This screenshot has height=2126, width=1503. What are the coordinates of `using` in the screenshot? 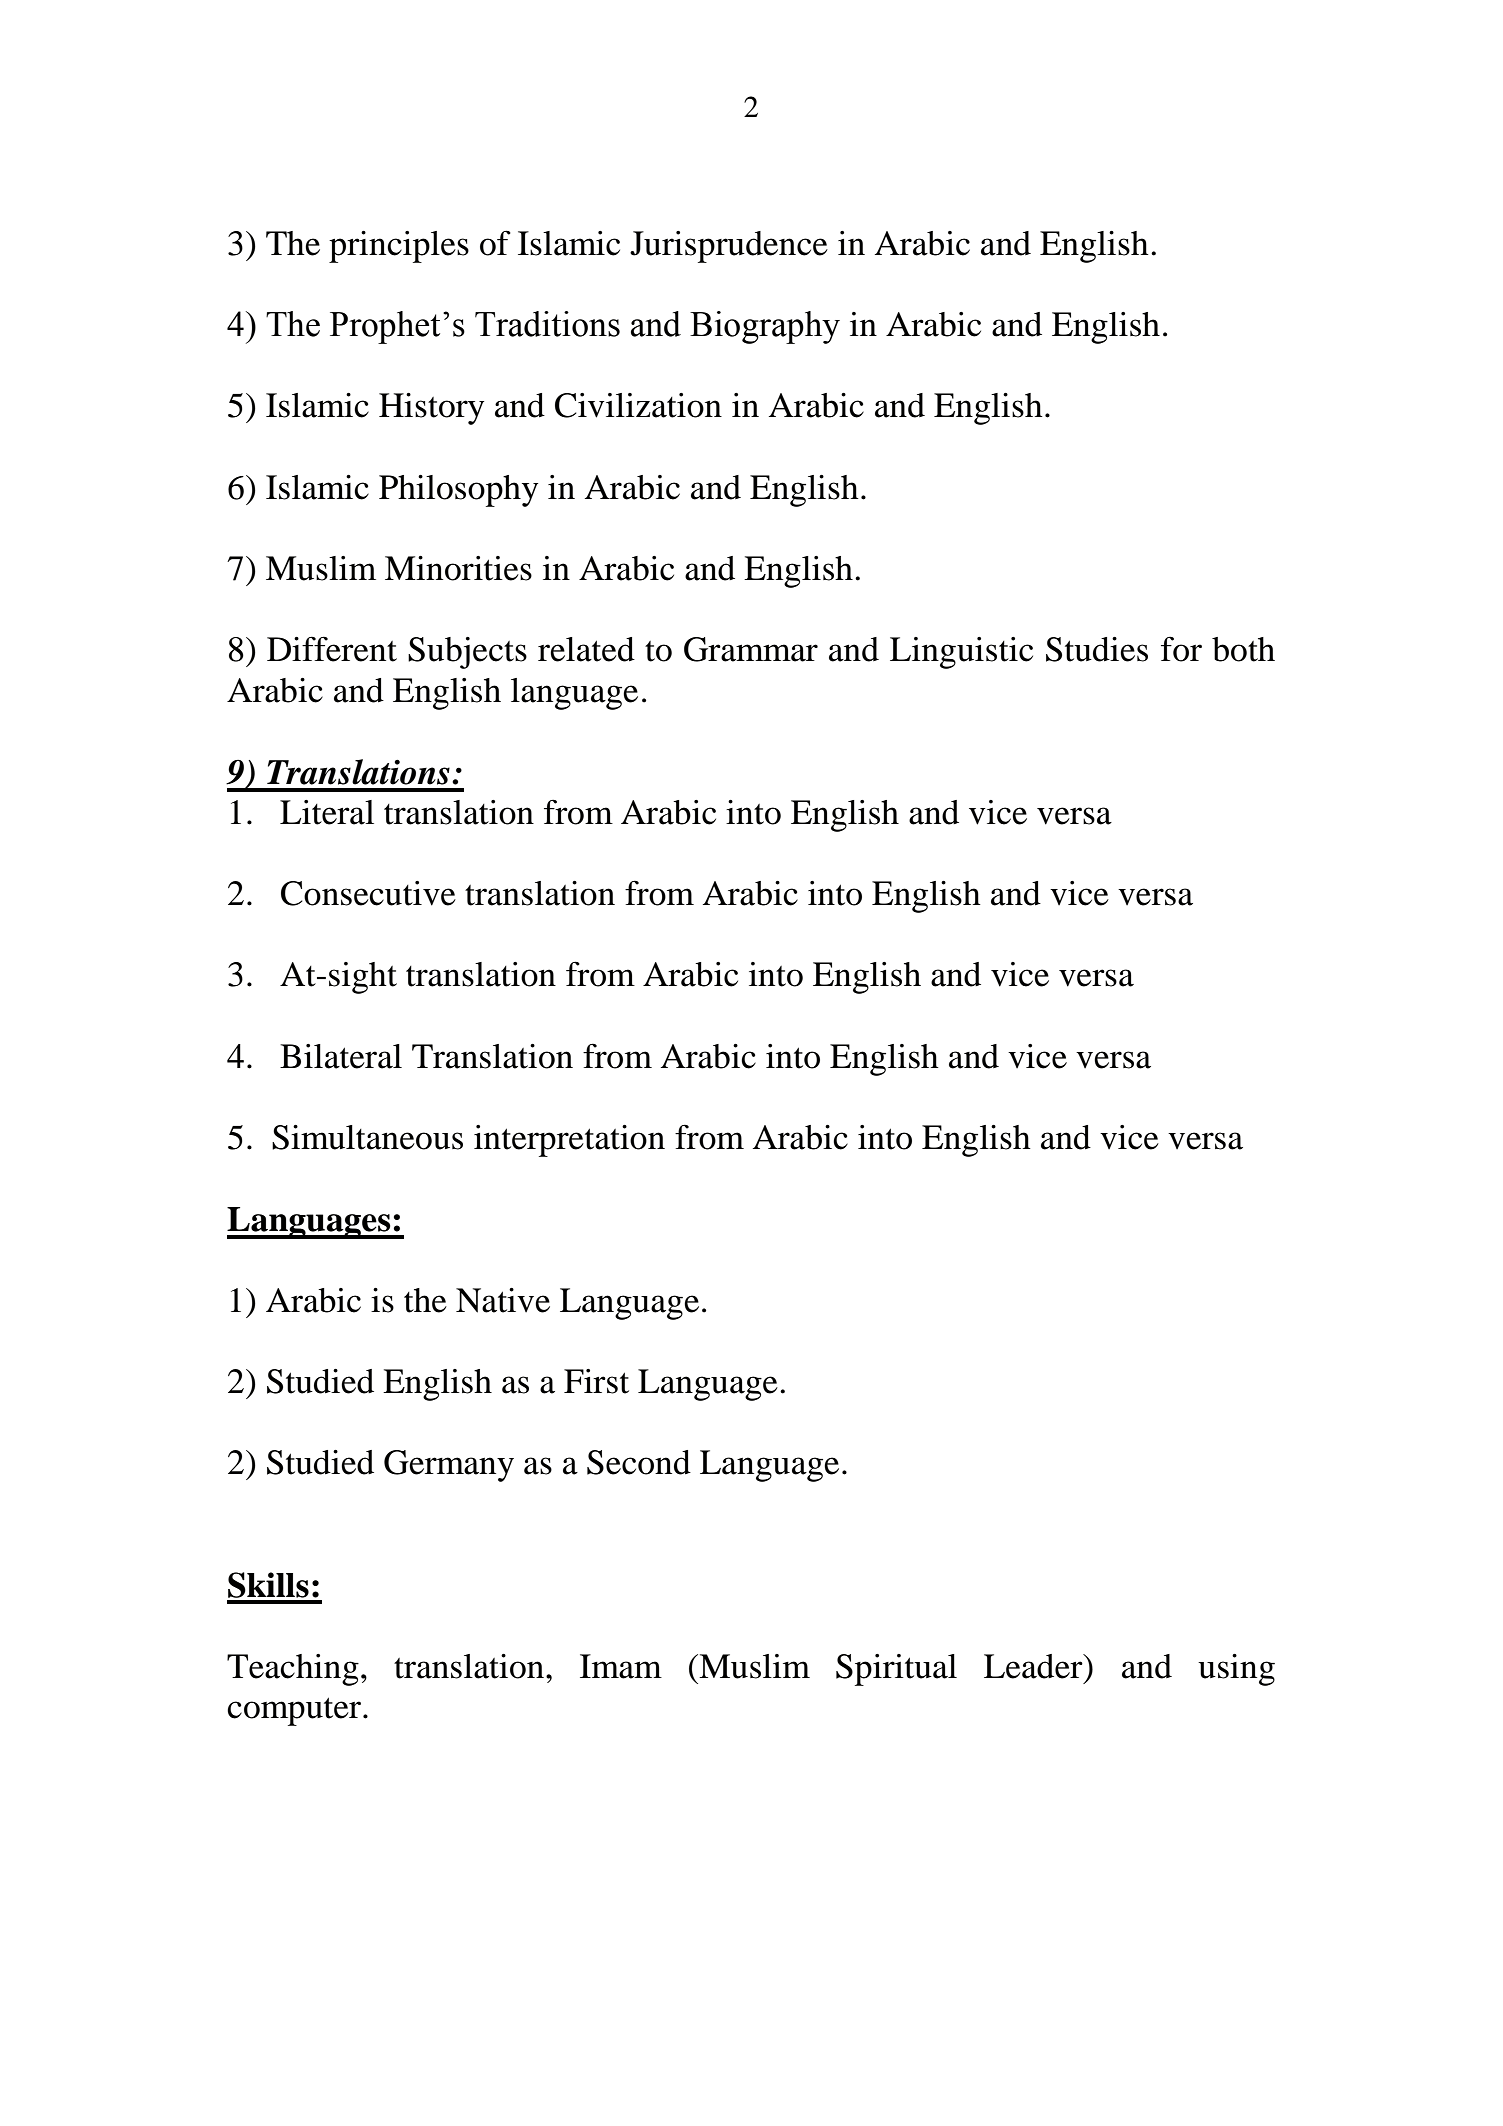 It's located at (1236, 1670).
